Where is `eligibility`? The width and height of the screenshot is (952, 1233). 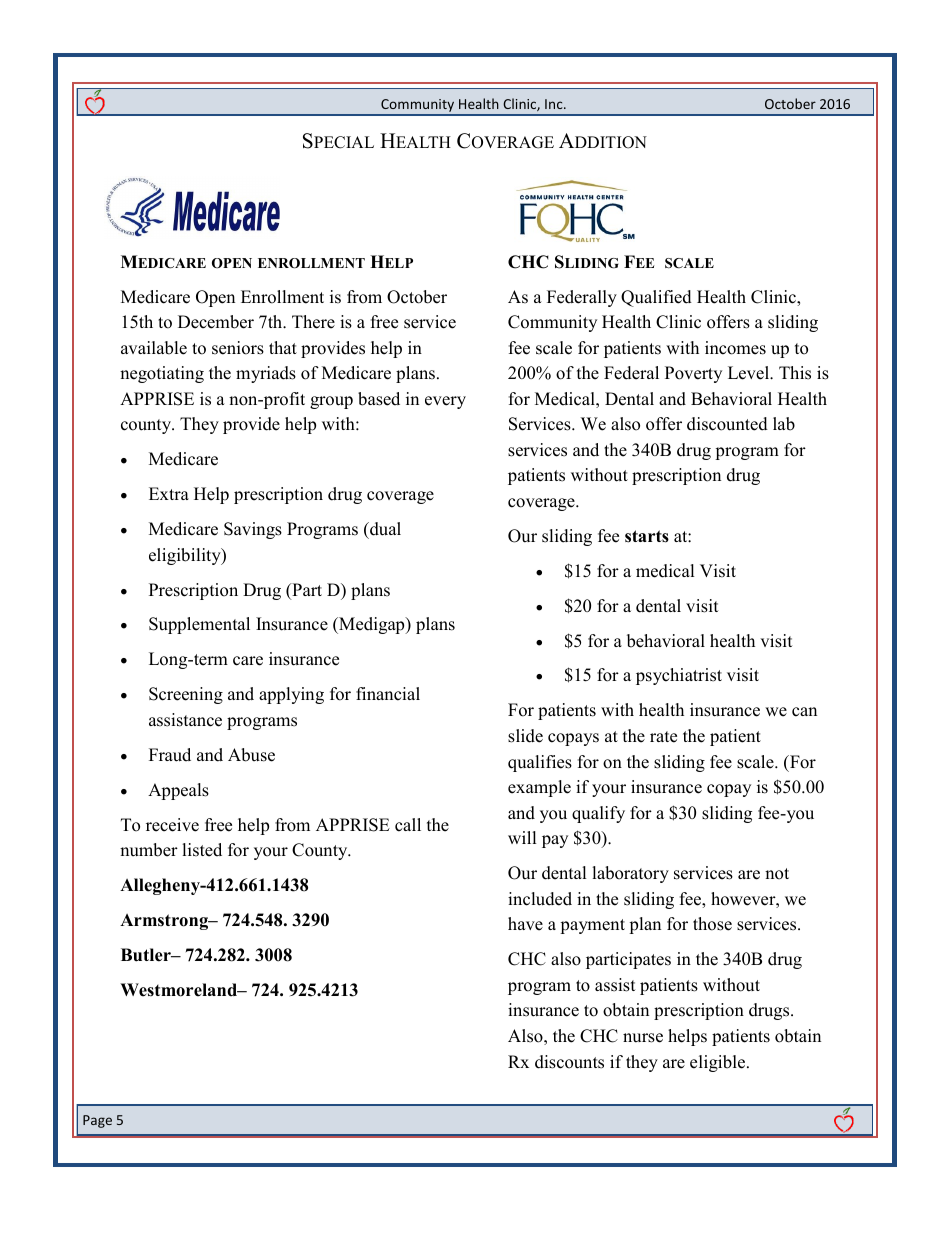
eligibility is located at coordinates (186, 556).
